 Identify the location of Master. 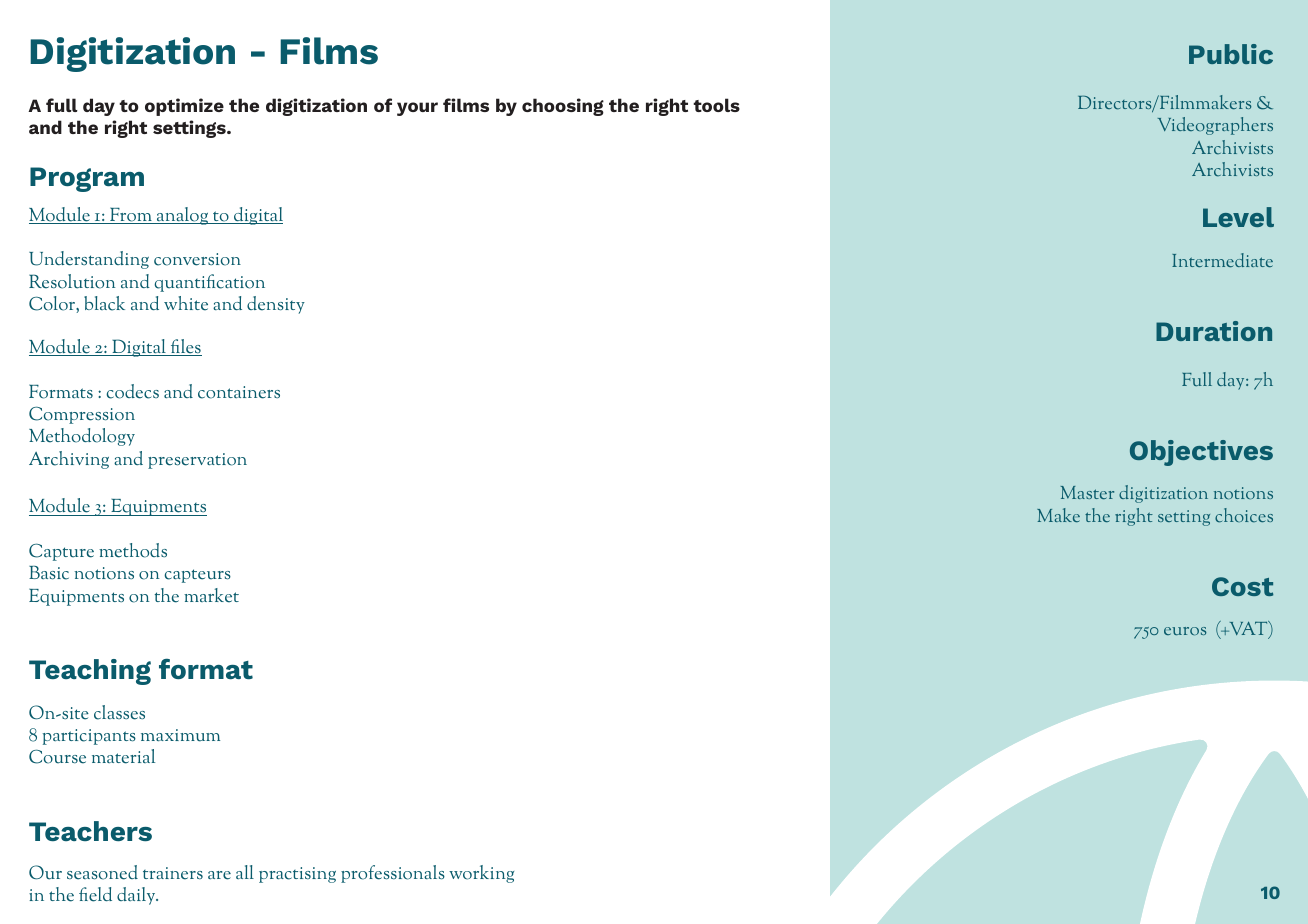
(1087, 492).
